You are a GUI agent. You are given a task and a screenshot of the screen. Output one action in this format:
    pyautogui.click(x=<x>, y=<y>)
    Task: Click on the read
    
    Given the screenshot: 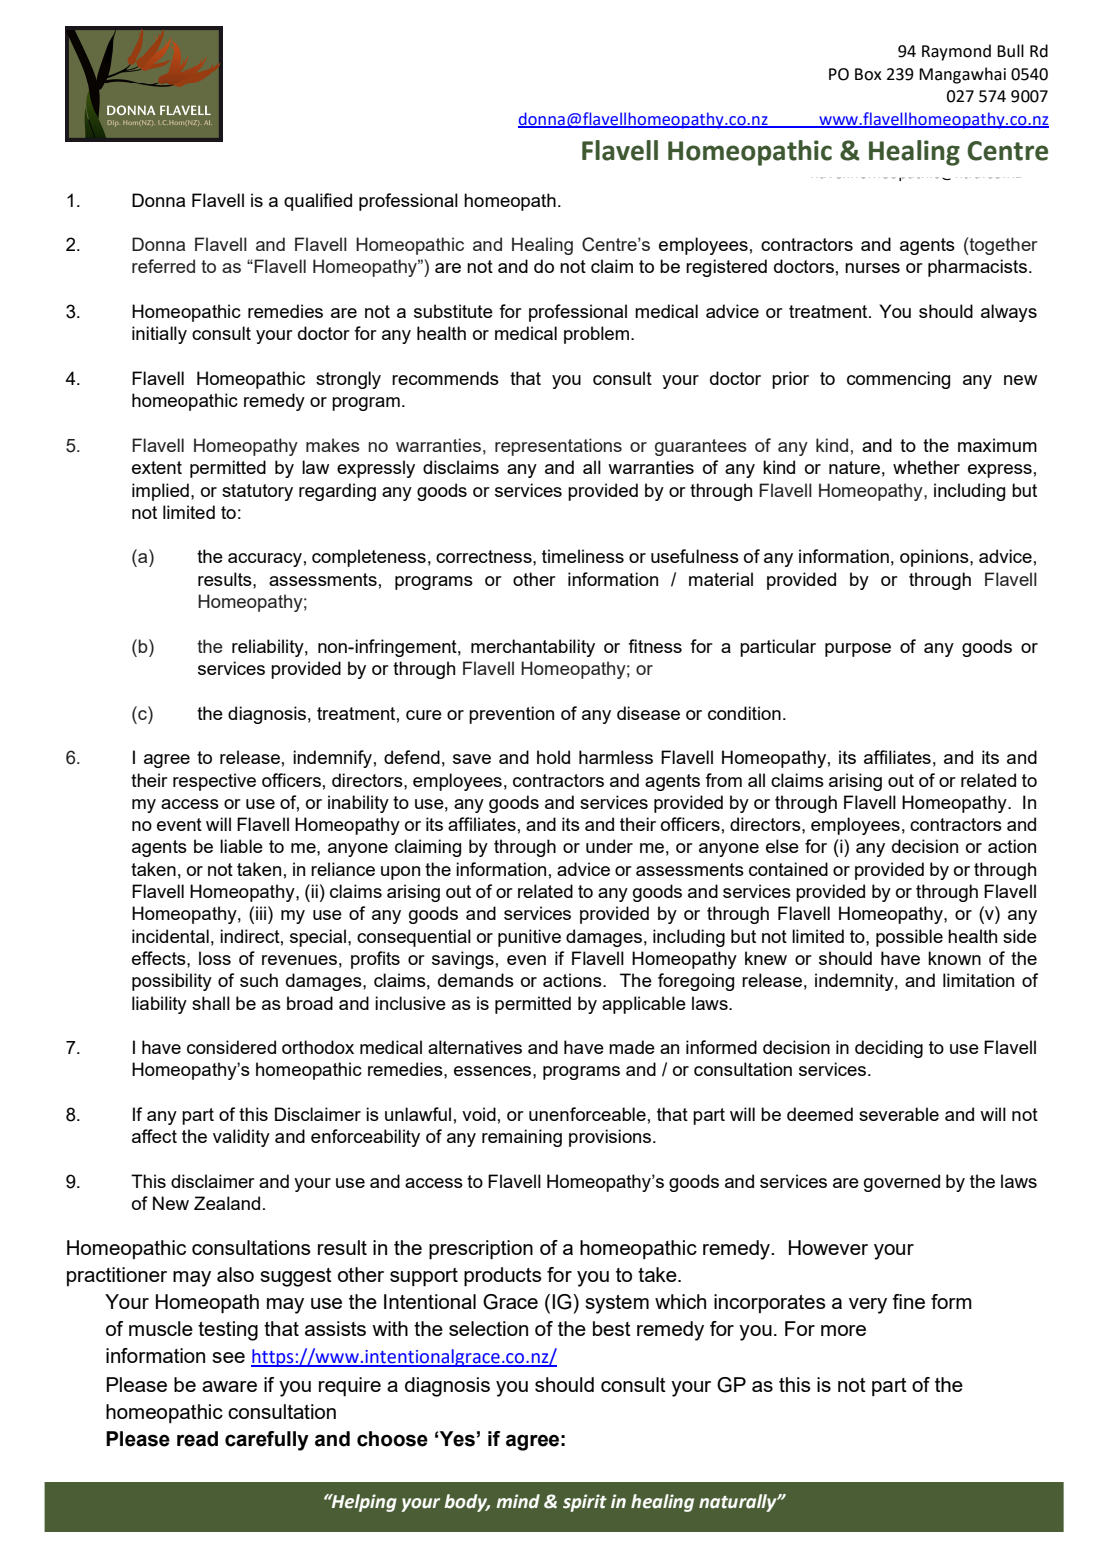 What is the action you would take?
    pyautogui.click(x=197, y=1439)
